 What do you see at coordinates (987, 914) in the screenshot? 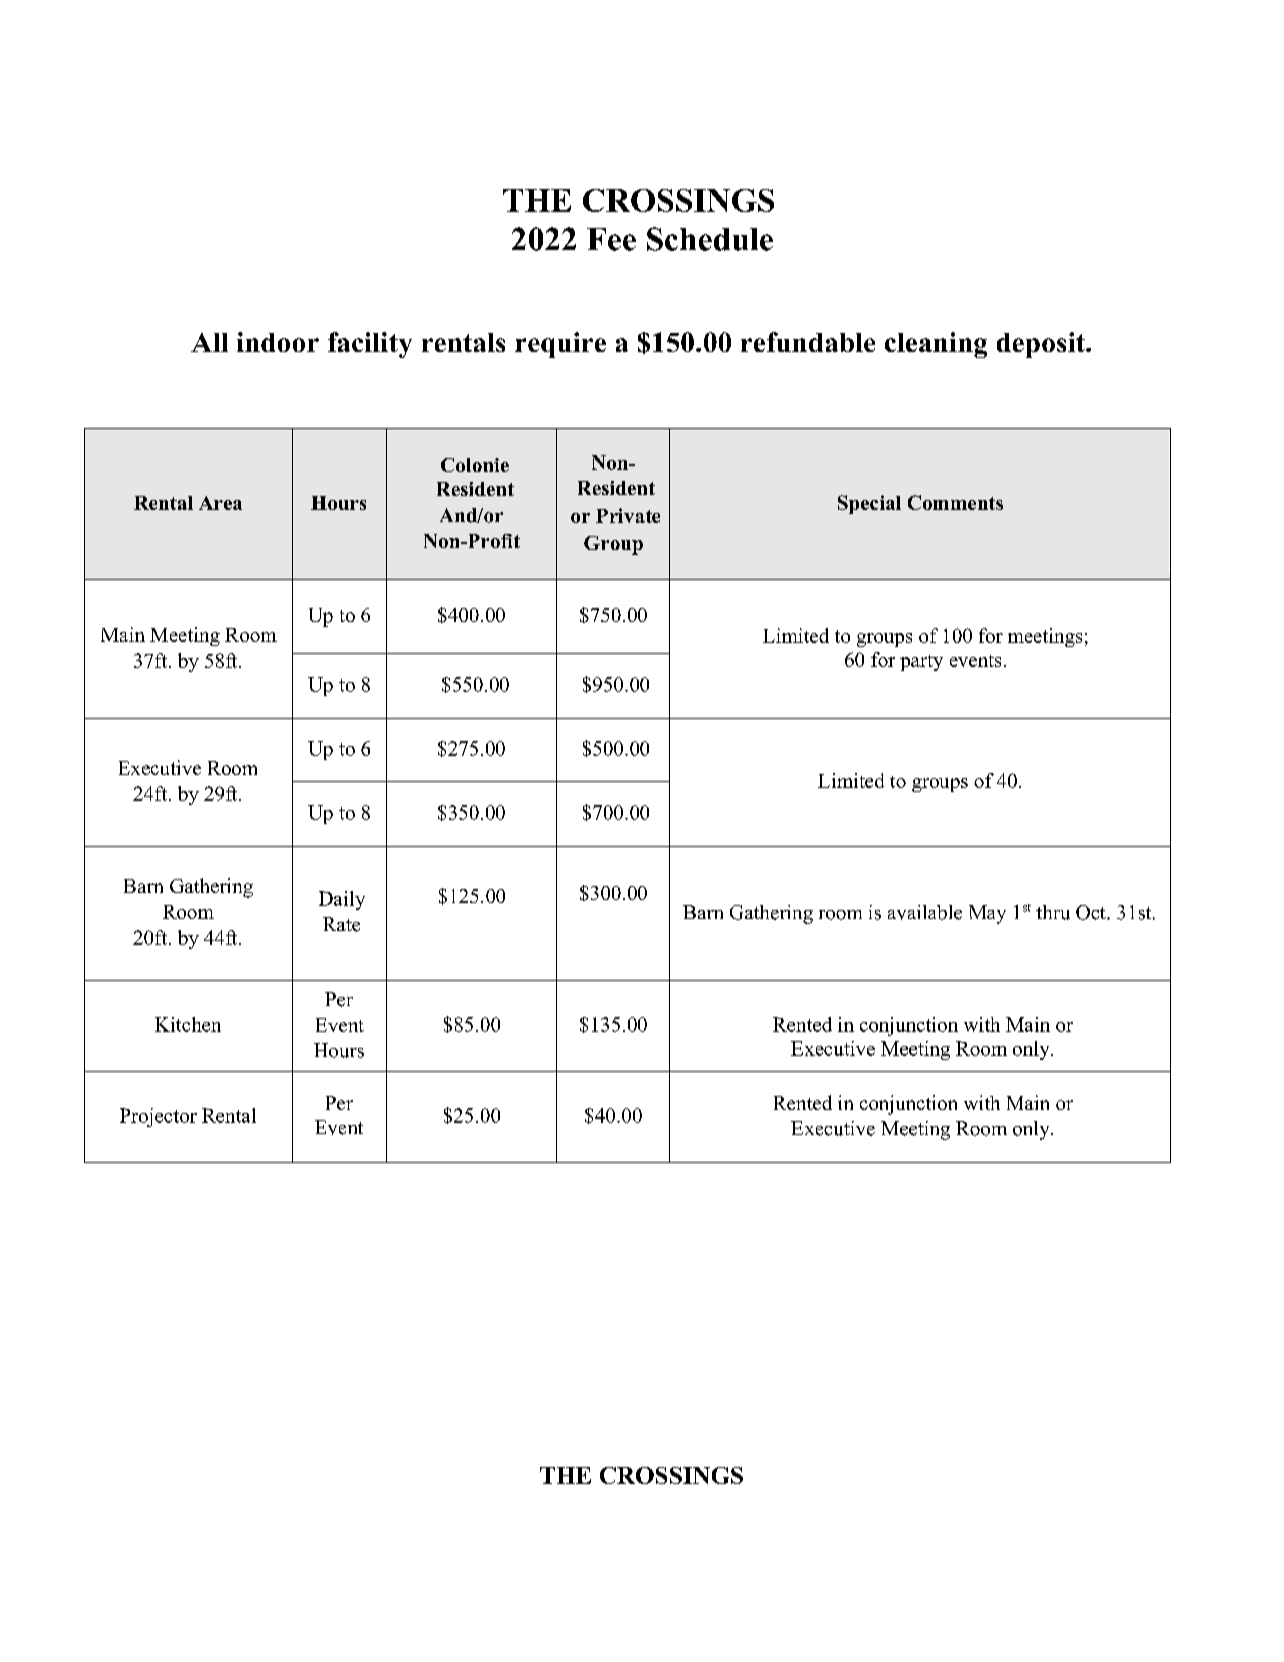
I see `May` at bounding box center [987, 914].
